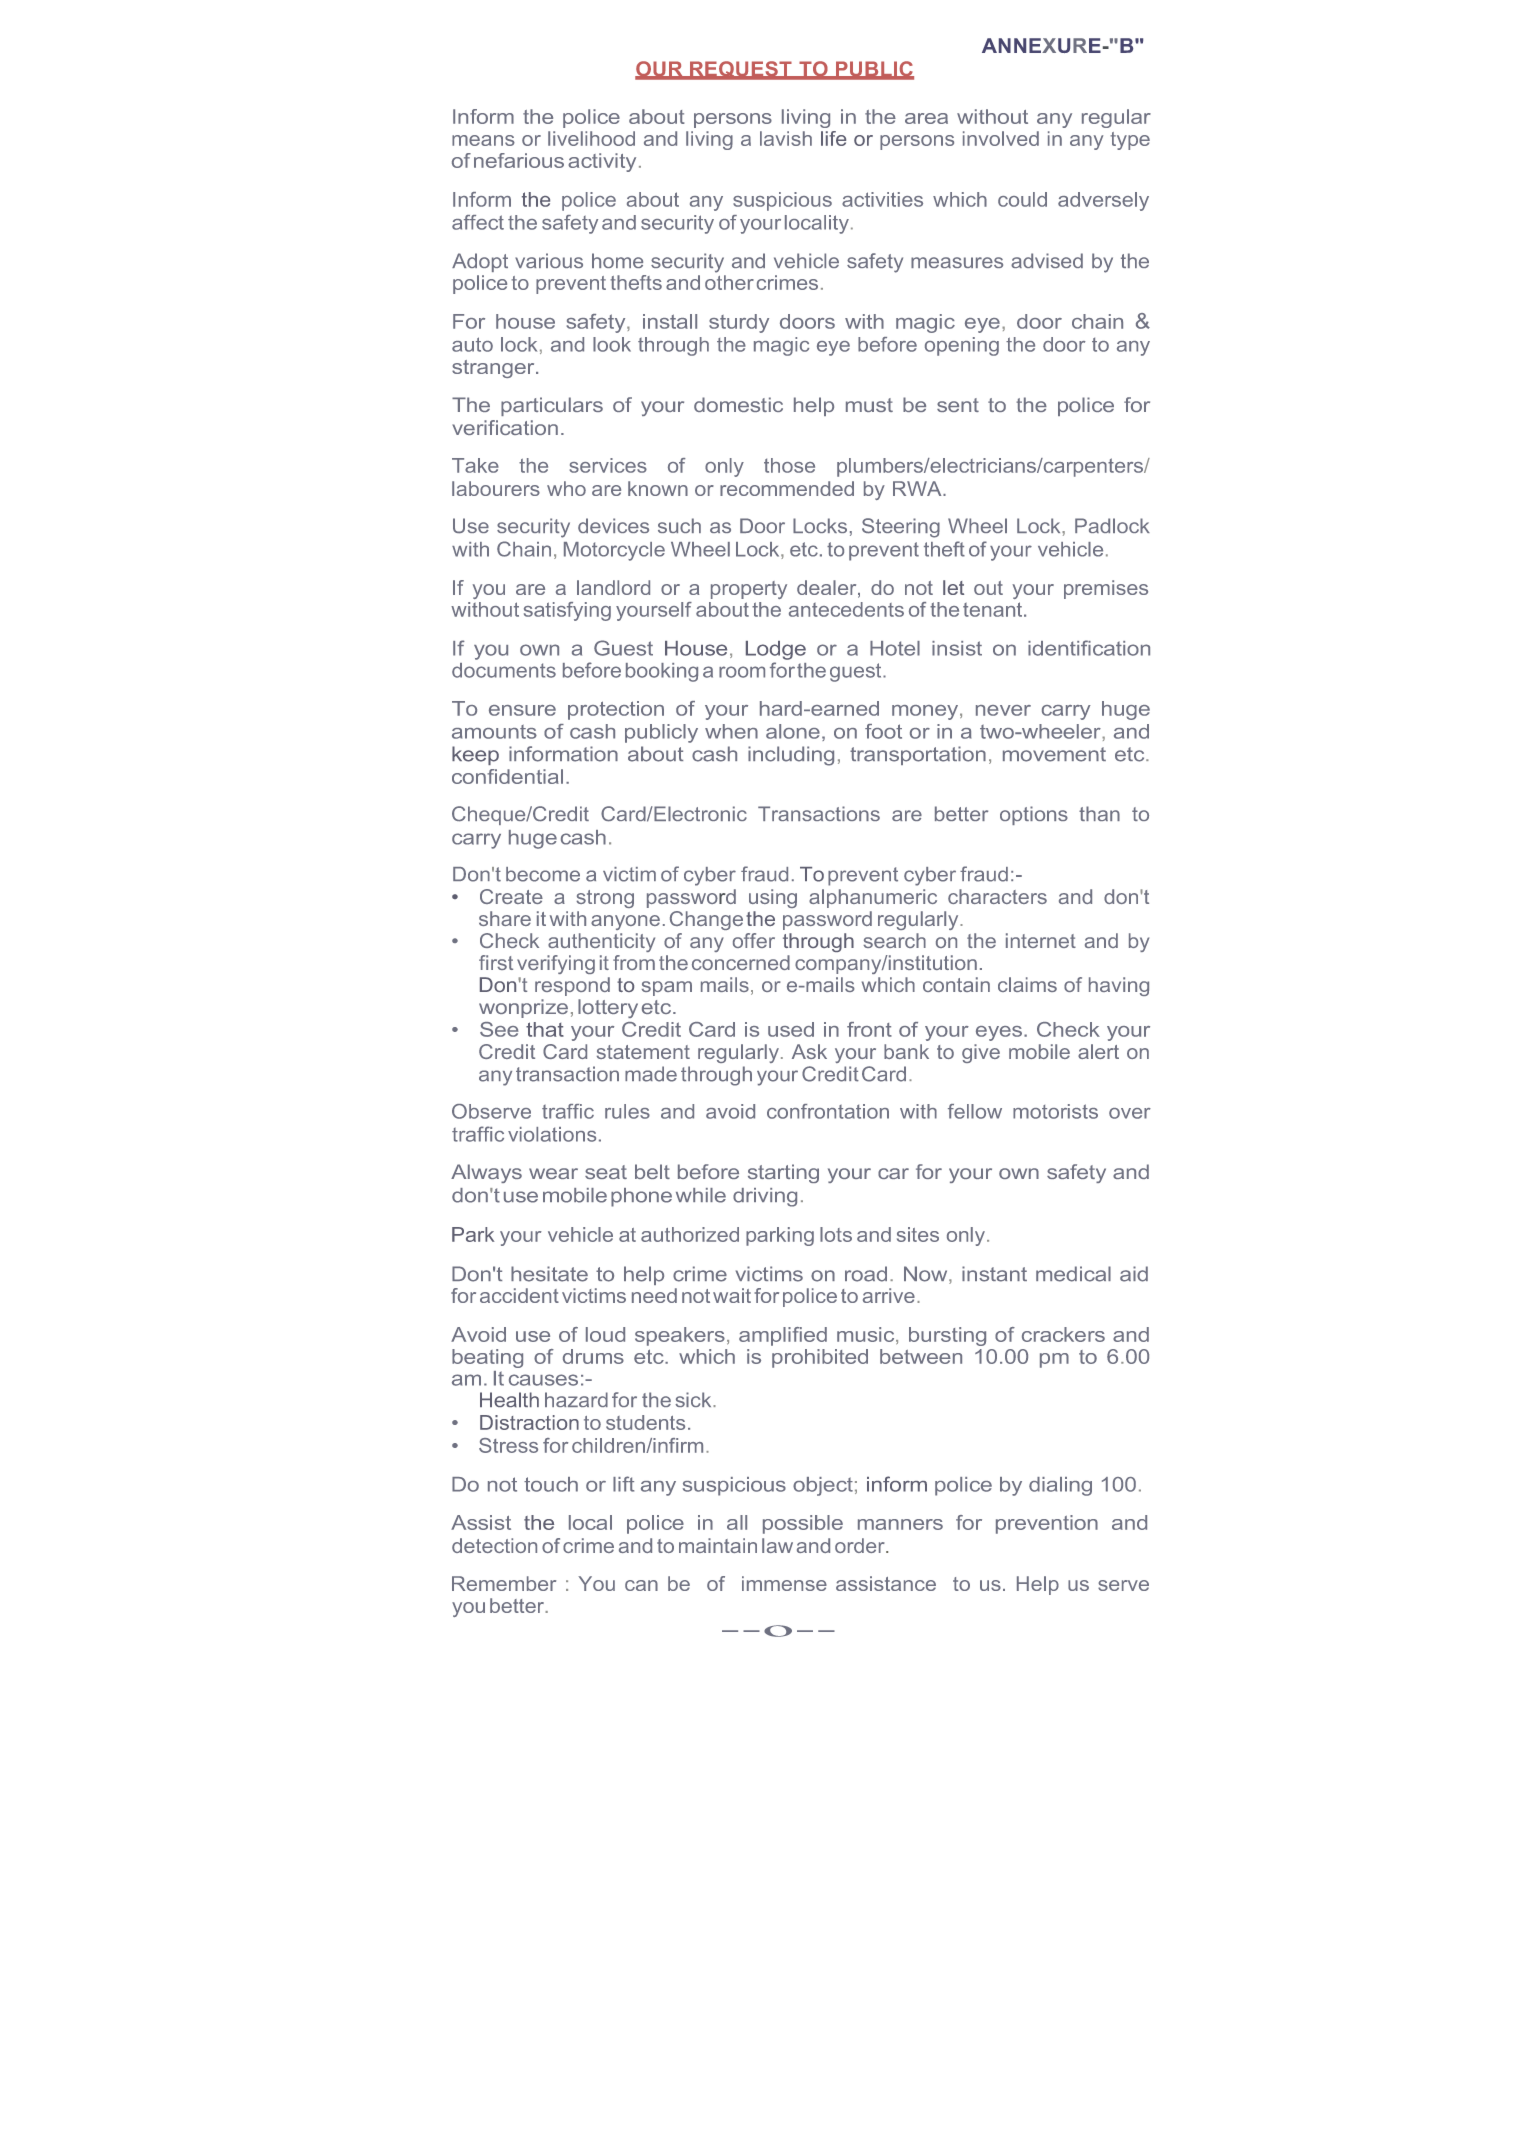 The height and width of the document is (2145, 1516). I want to click on options, so click(1034, 815).
